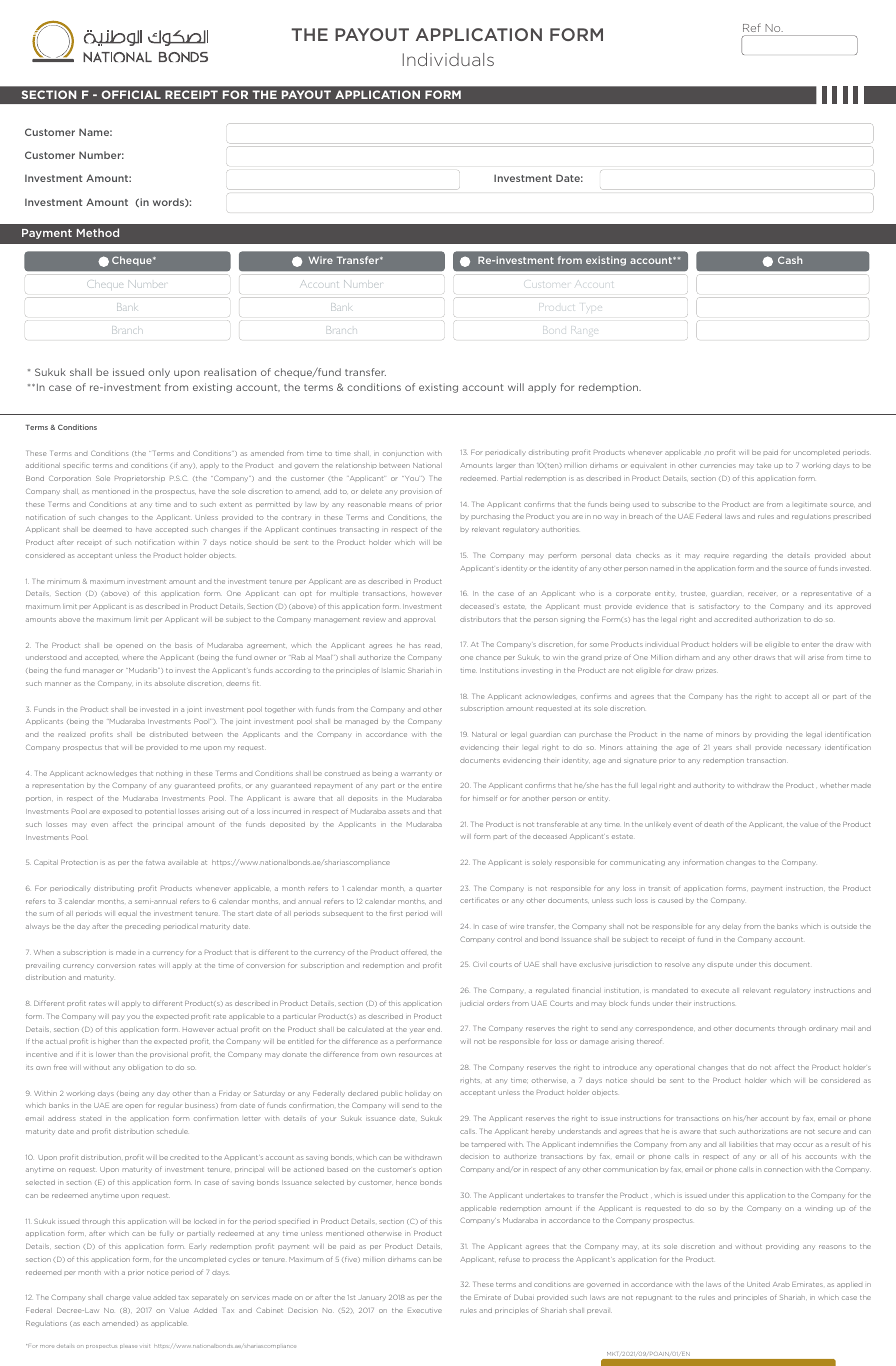 This screenshot has height=1366, width=896. I want to click on charge, so click(118, 1298).
